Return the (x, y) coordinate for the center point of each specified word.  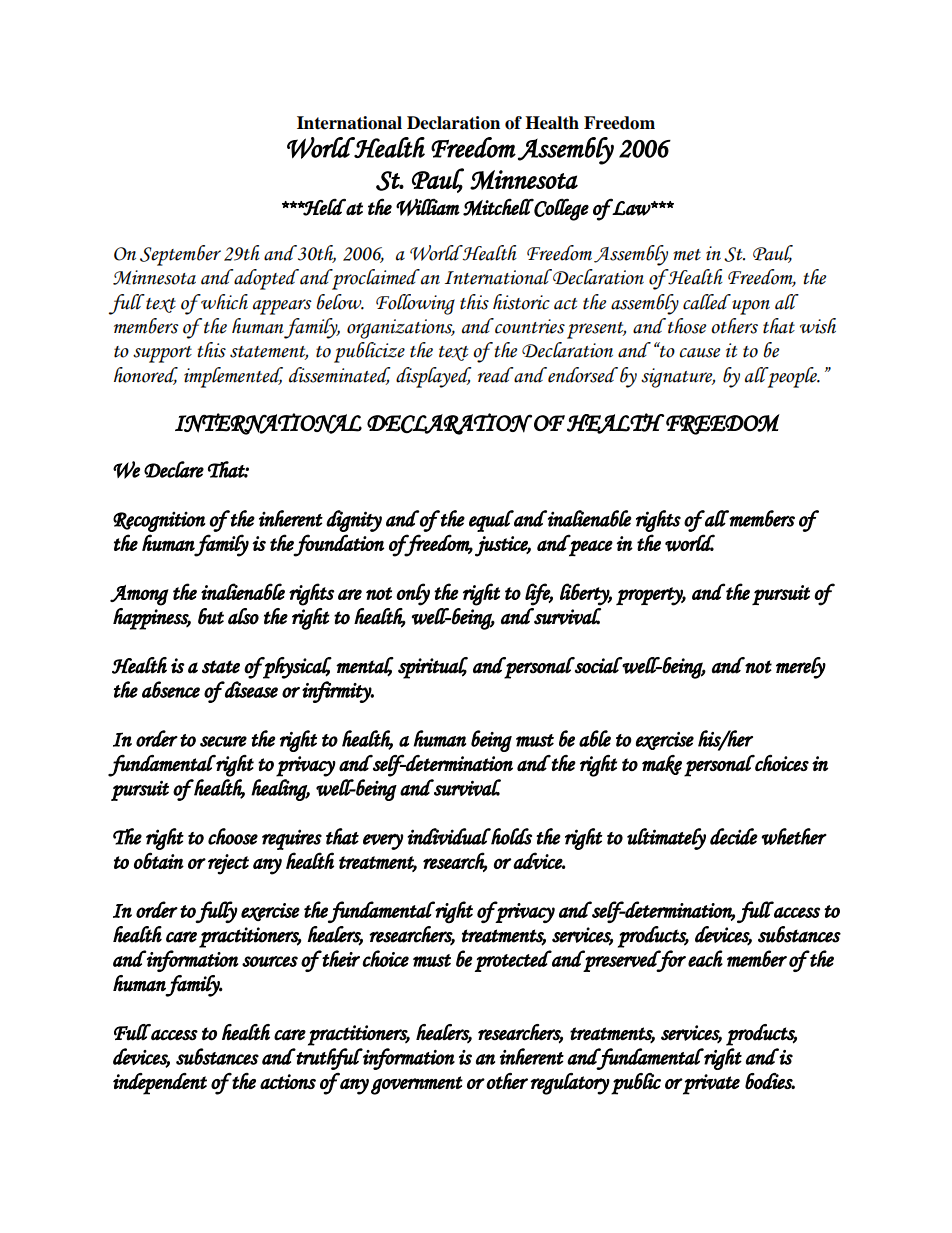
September (180, 255)
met (687, 255)
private (711, 1084)
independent (160, 1084)
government (417, 1085)
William (428, 207)
